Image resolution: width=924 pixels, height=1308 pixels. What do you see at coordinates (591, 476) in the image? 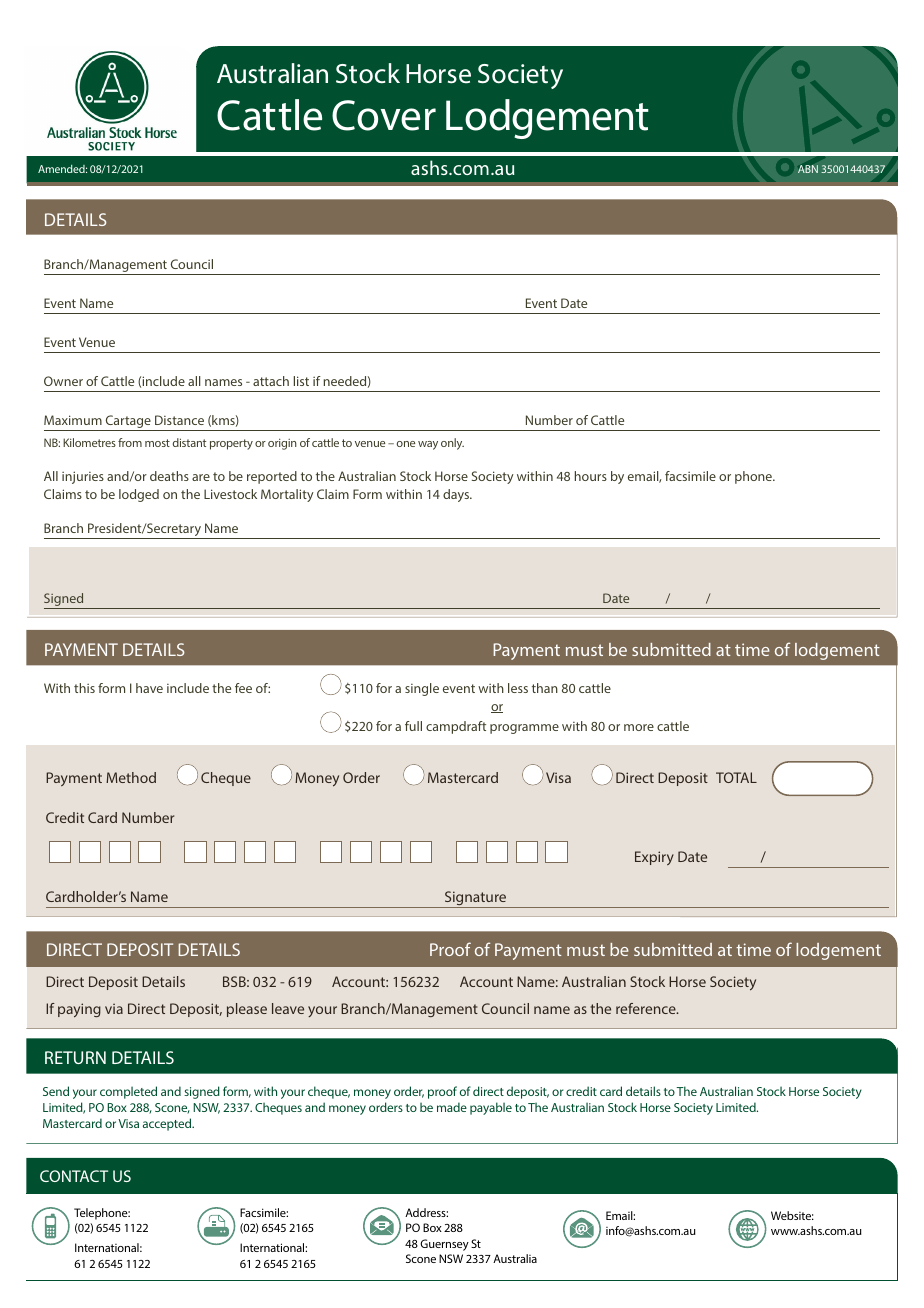
I see `hours` at bounding box center [591, 476].
